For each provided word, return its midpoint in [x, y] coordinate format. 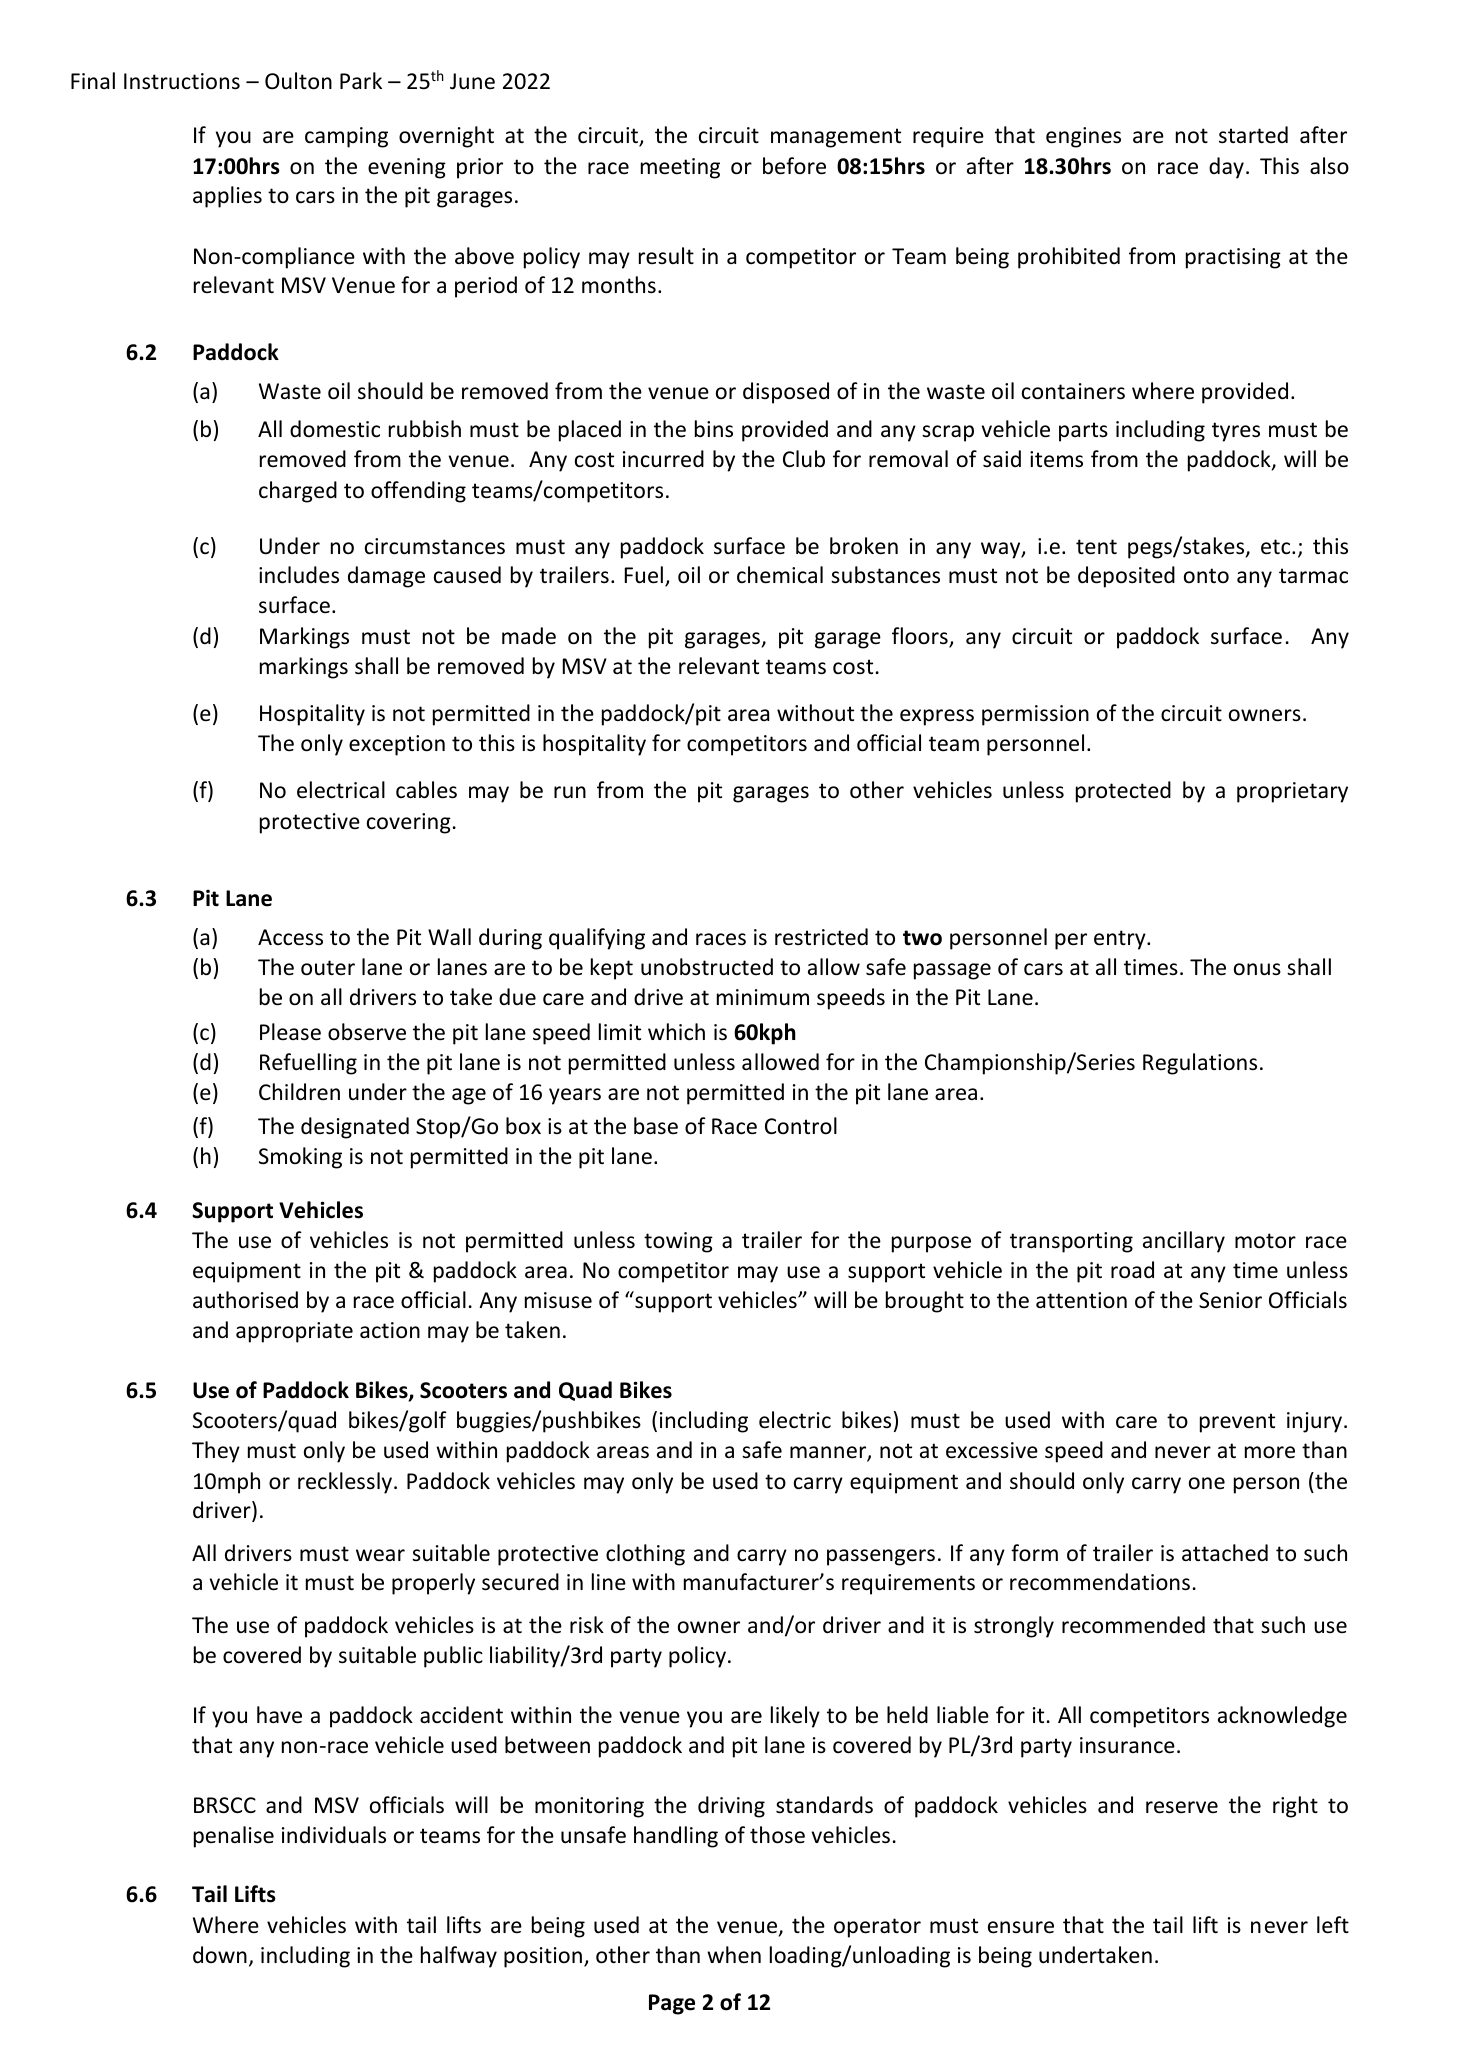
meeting [680, 168]
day [1226, 168]
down [220, 1955]
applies [227, 197]
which [676, 1032]
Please [290, 1032]
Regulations [1200, 1064]
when [734, 1954]
